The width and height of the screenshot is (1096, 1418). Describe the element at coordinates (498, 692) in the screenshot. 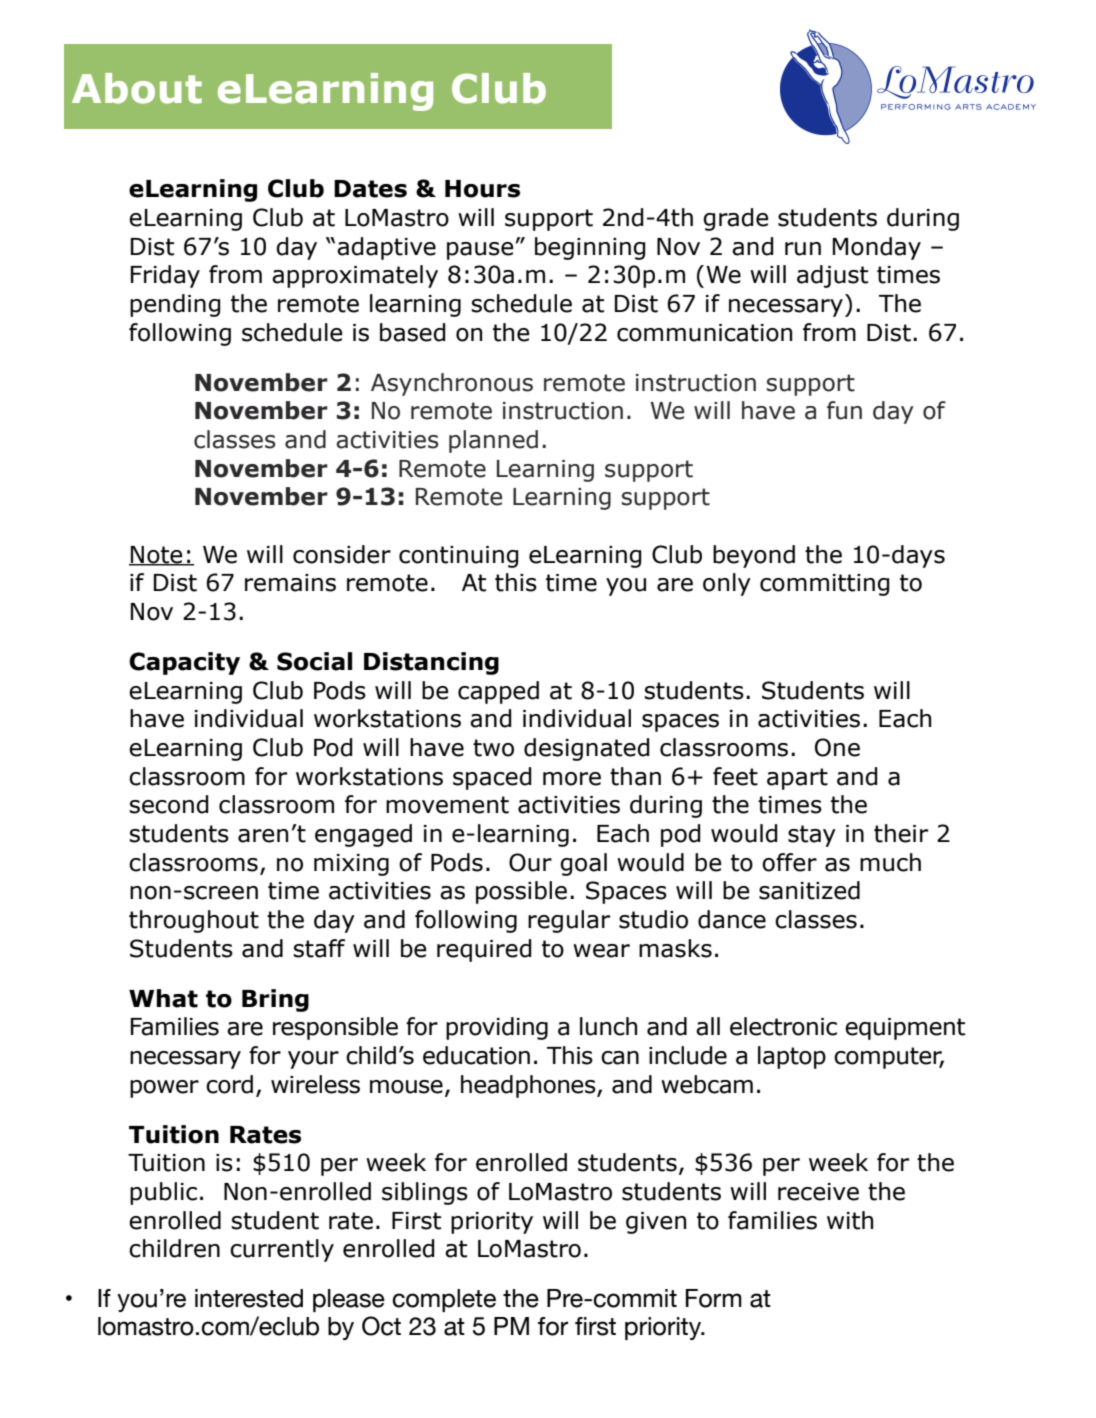

I see `capped` at that location.
